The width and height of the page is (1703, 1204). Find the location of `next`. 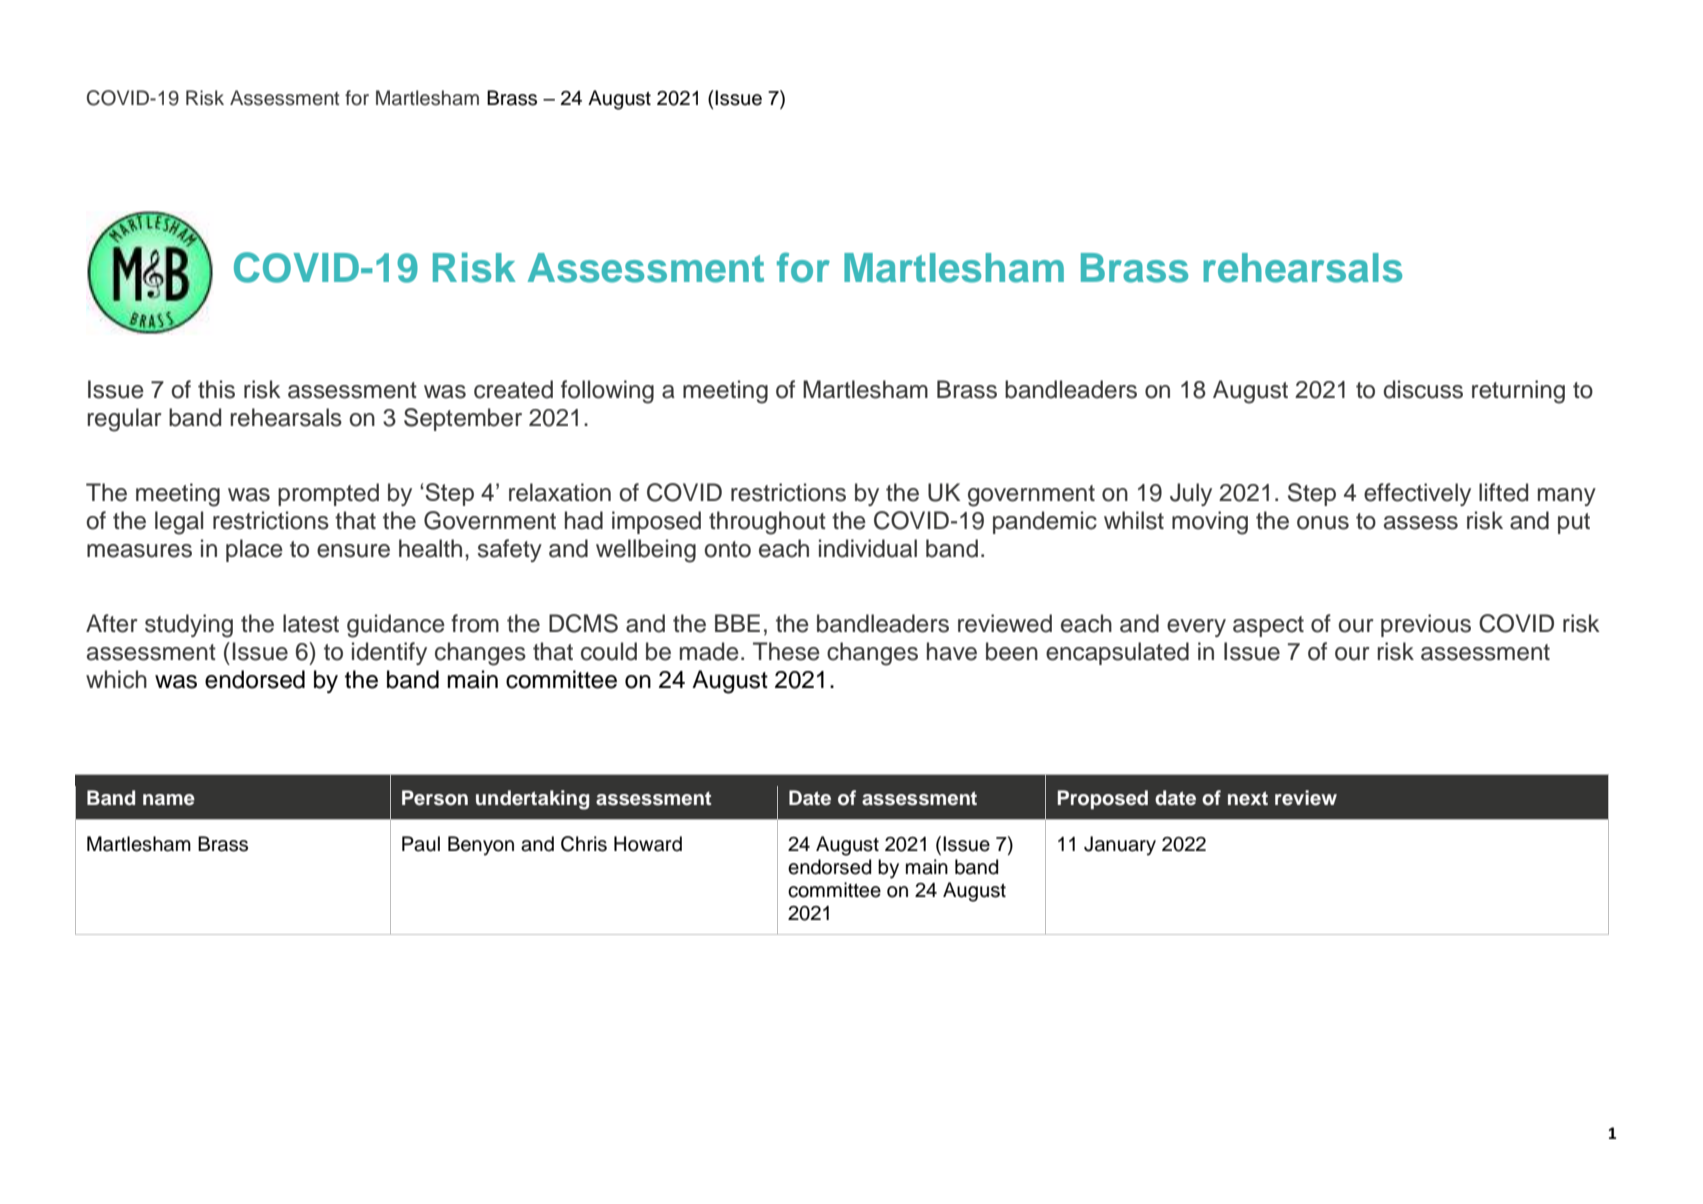

next is located at coordinates (1248, 798).
